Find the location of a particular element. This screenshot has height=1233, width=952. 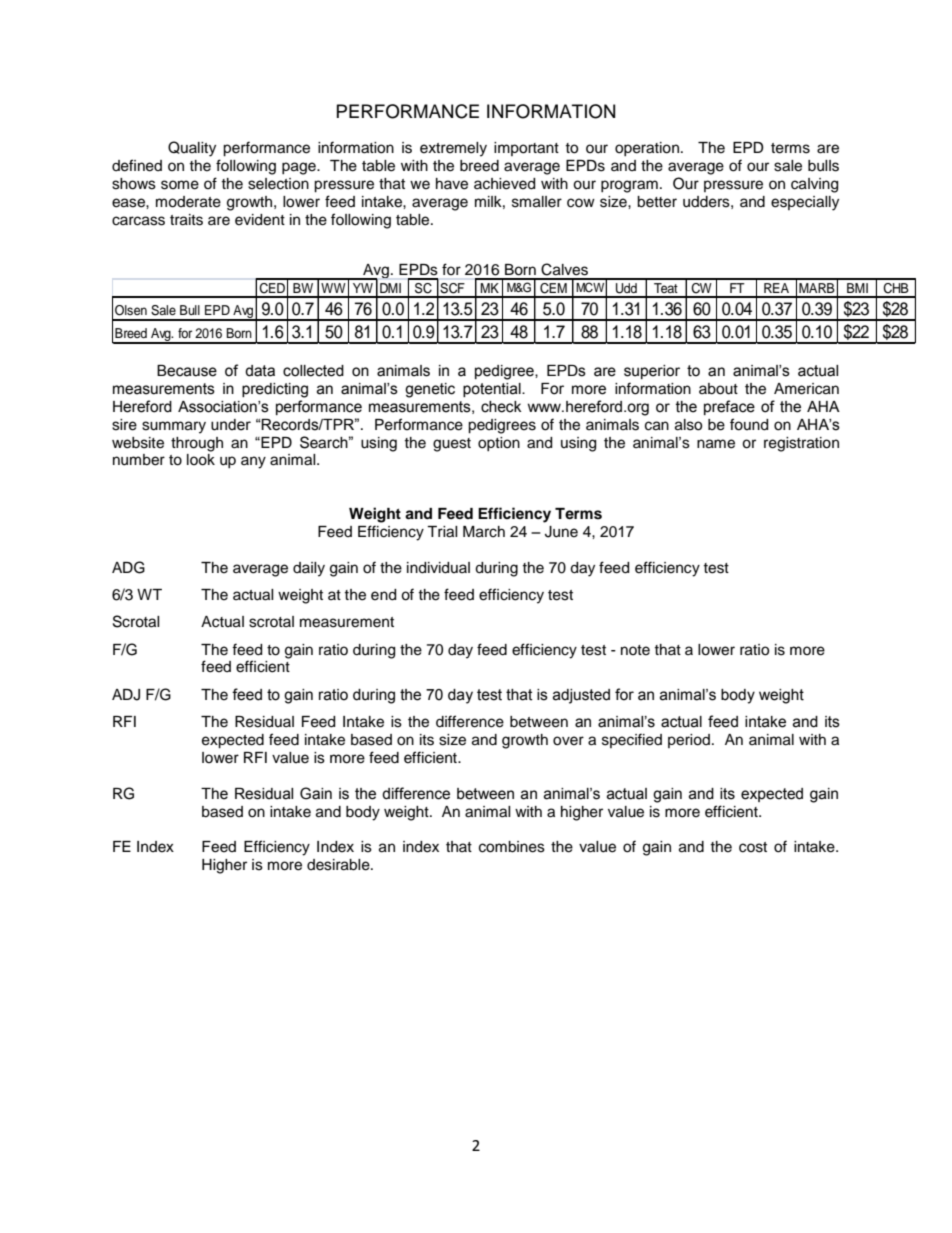

March is located at coordinates (484, 532).
